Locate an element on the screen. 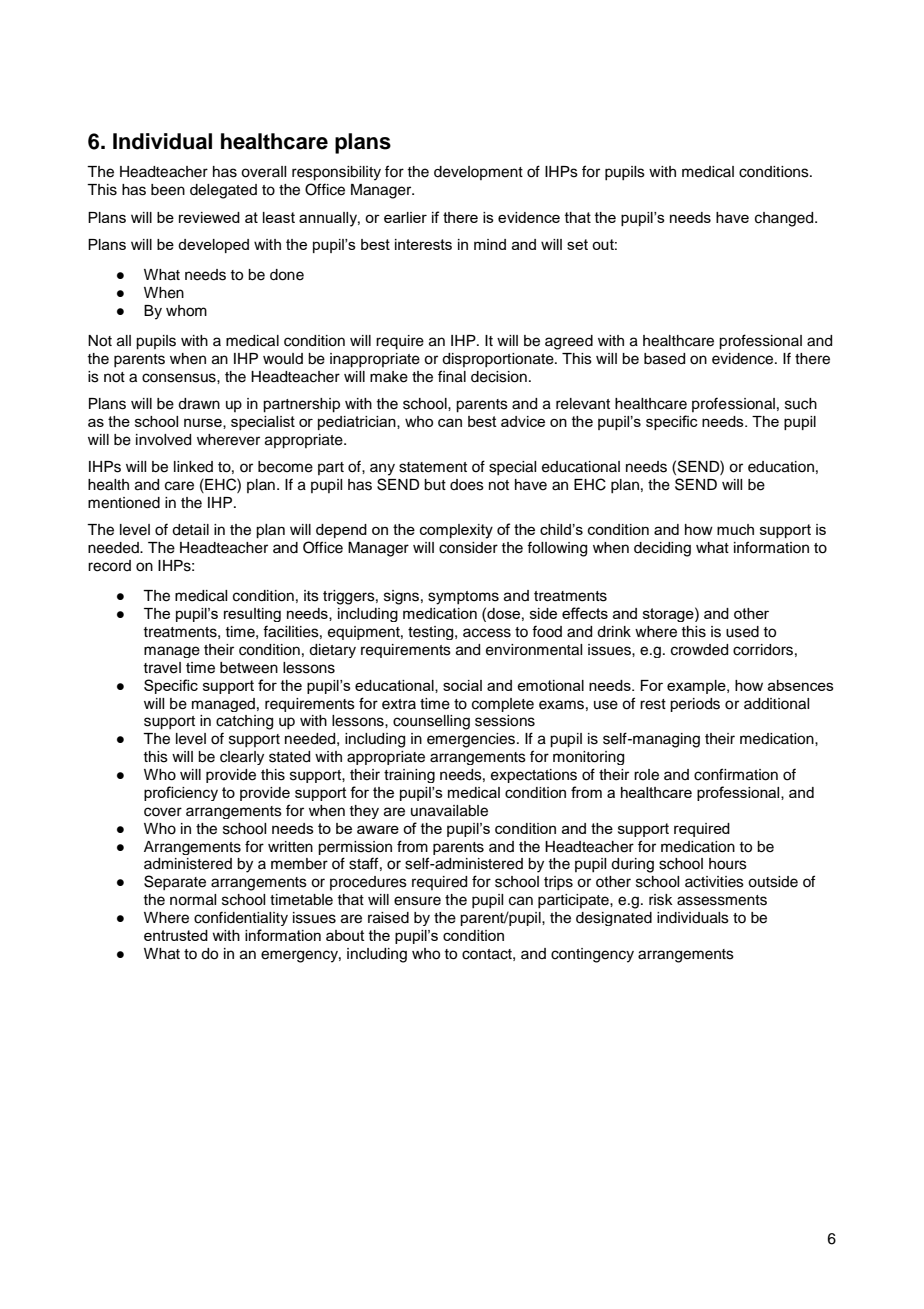 The image size is (924, 1309). changed is located at coordinates (785, 219).
